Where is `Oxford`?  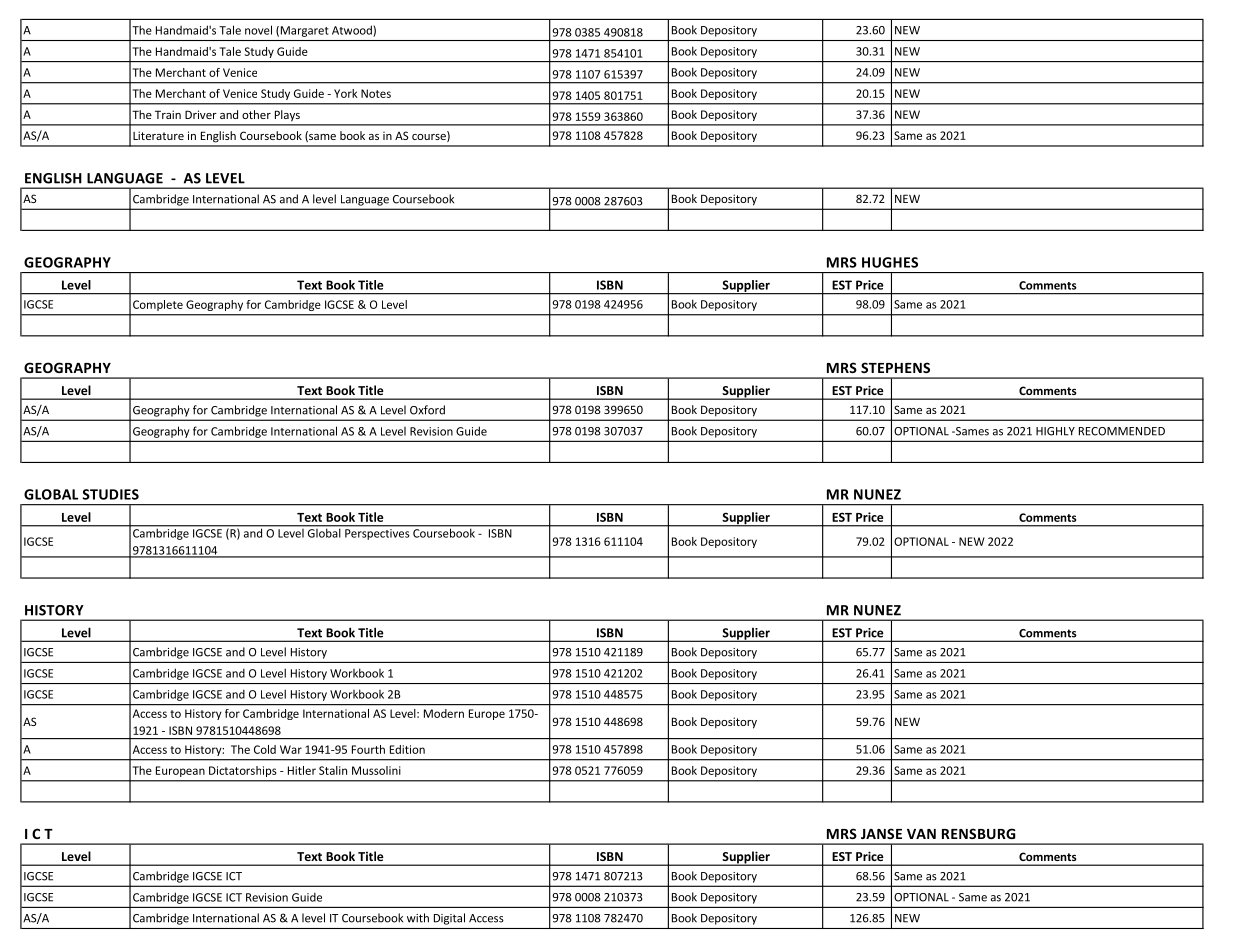
Oxford is located at coordinates (427, 410).
